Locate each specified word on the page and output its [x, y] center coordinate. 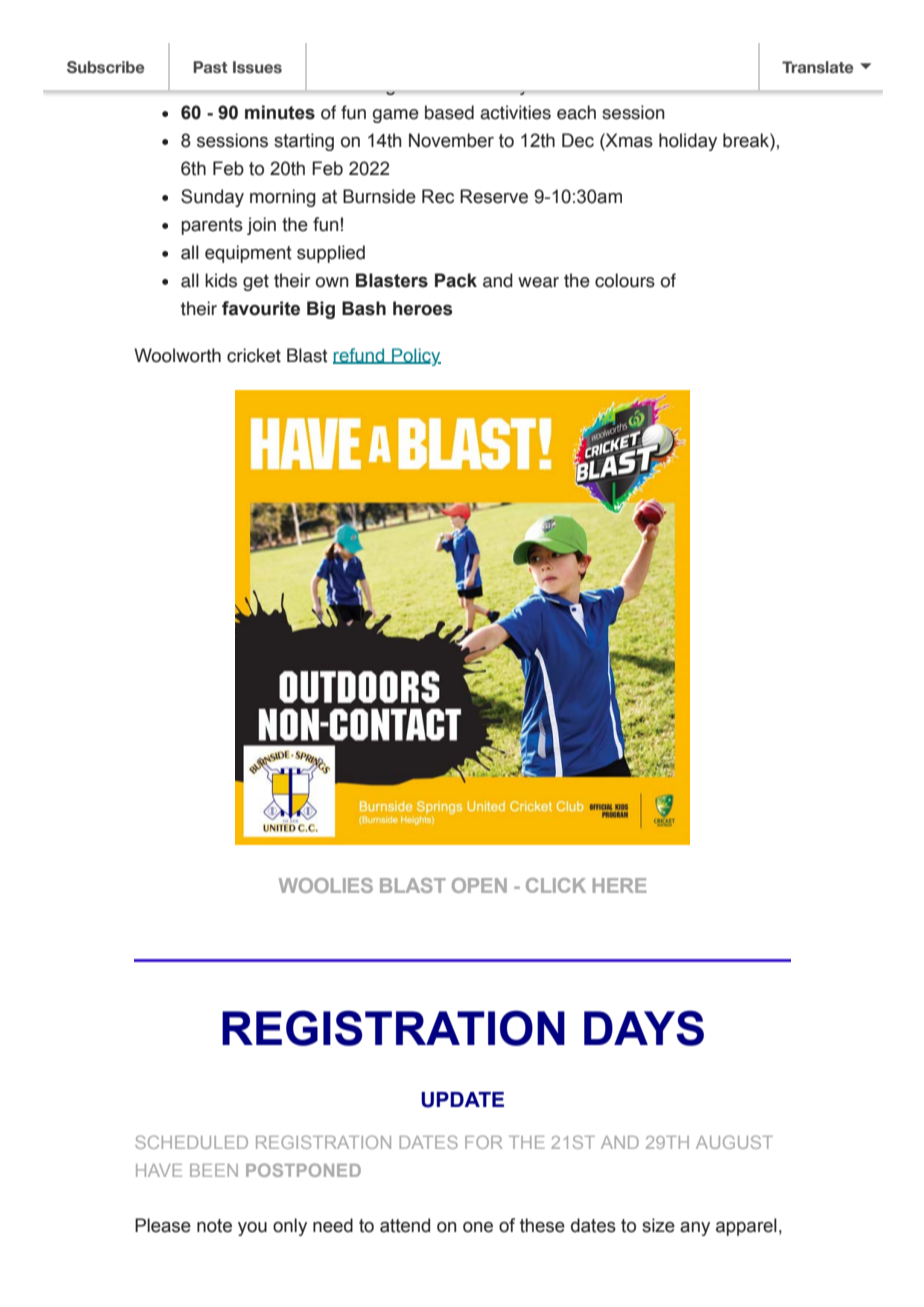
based [449, 112]
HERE [620, 885]
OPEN [479, 885]
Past [210, 67]
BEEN [214, 1170]
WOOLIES [326, 885]
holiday [688, 142]
